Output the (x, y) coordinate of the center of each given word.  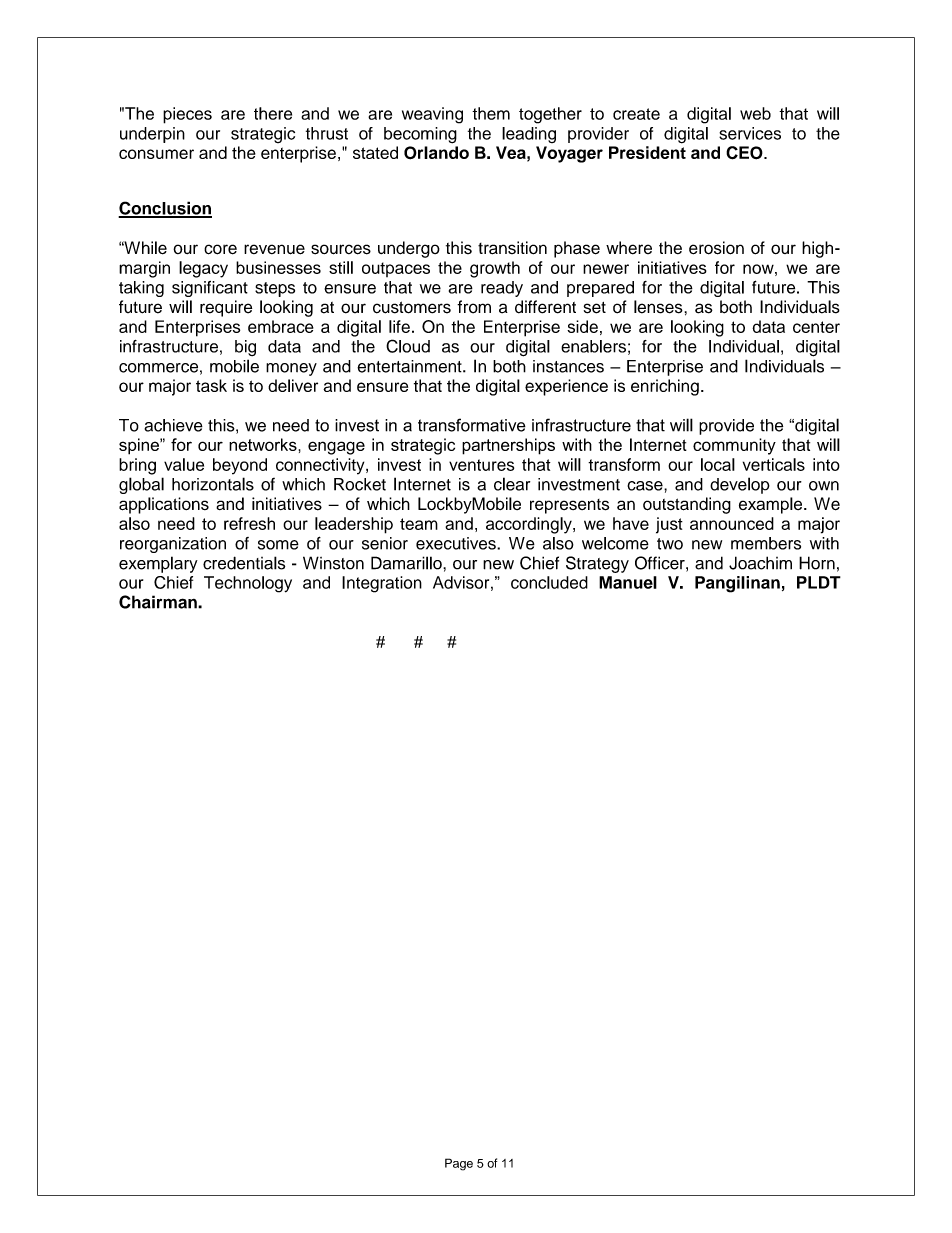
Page (459, 1164)
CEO (745, 153)
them (491, 113)
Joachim (760, 563)
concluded (549, 582)
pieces (187, 115)
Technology (248, 584)
